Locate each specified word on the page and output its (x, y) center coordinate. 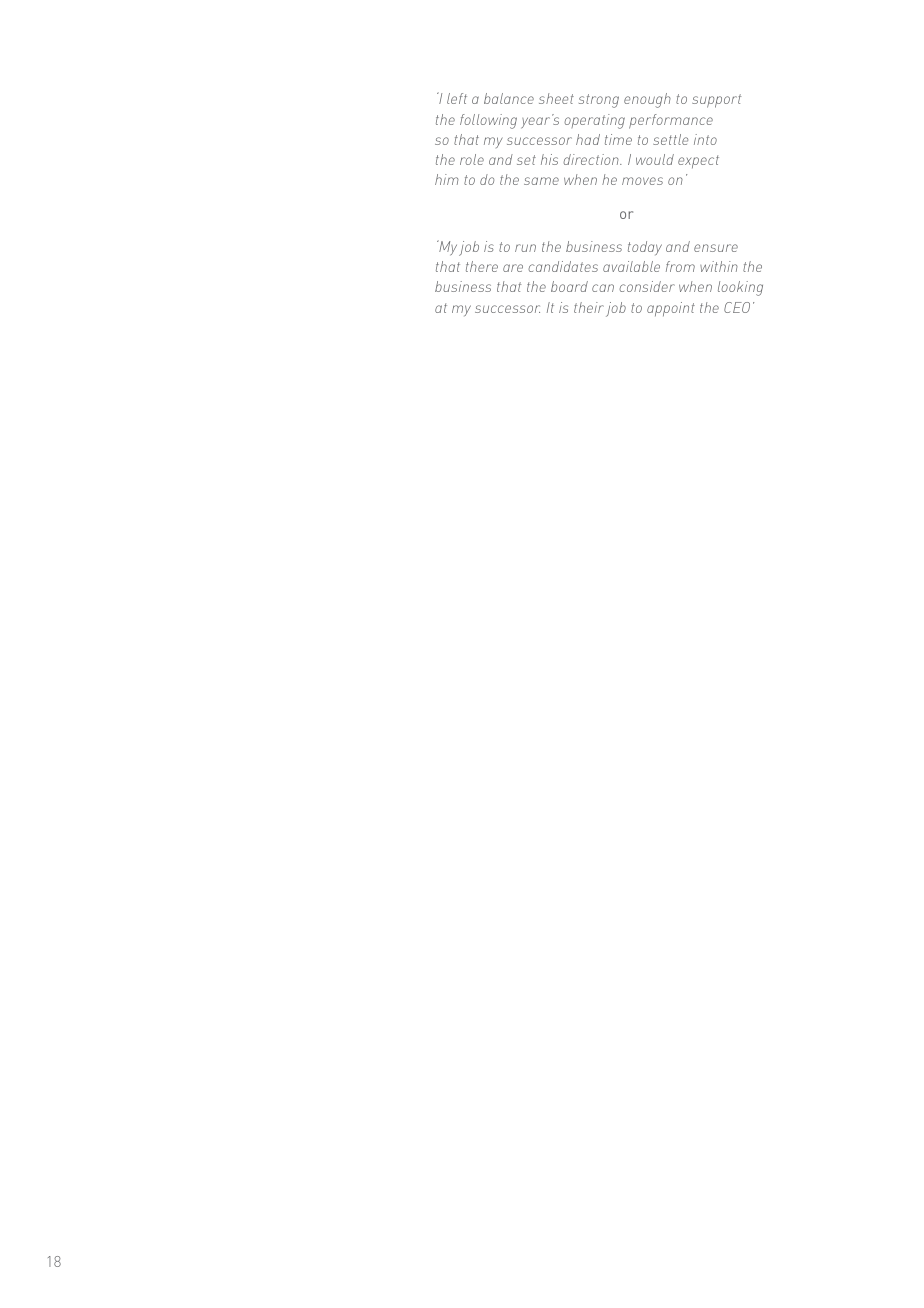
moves (642, 181)
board (569, 286)
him (447, 179)
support (716, 101)
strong (599, 101)
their (589, 307)
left (457, 98)
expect (698, 161)
